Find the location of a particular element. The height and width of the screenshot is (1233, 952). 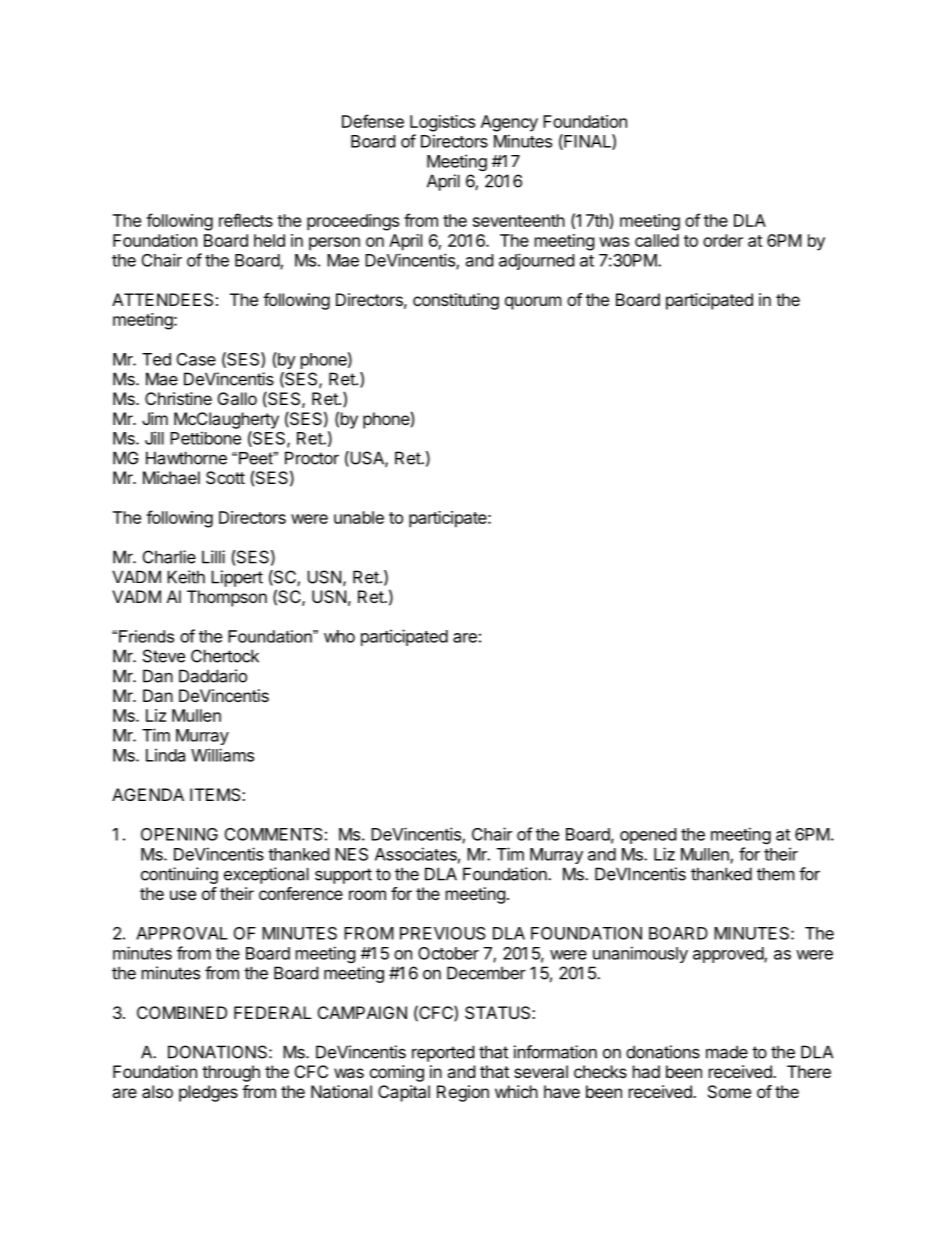

reported is located at coordinates (443, 1053).
